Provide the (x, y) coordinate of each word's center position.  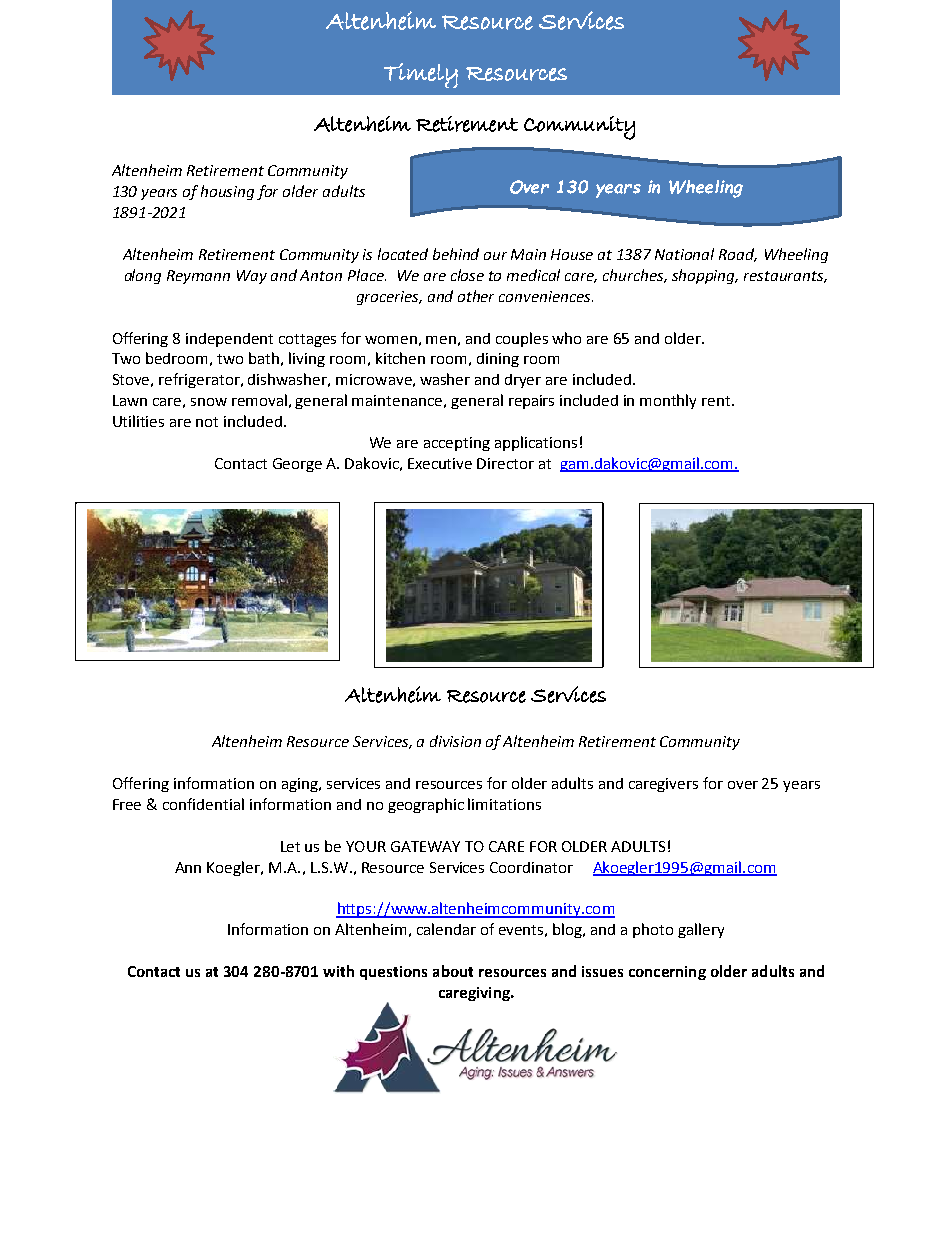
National (684, 254)
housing (227, 192)
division (455, 741)
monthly (668, 401)
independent (229, 340)
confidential (203, 804)
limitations (504, 804)
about (453, 971)
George (297, 465)
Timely (421, 75)
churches (635, 276)
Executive (440, 463)
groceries (389, 298)
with (338, 971)
